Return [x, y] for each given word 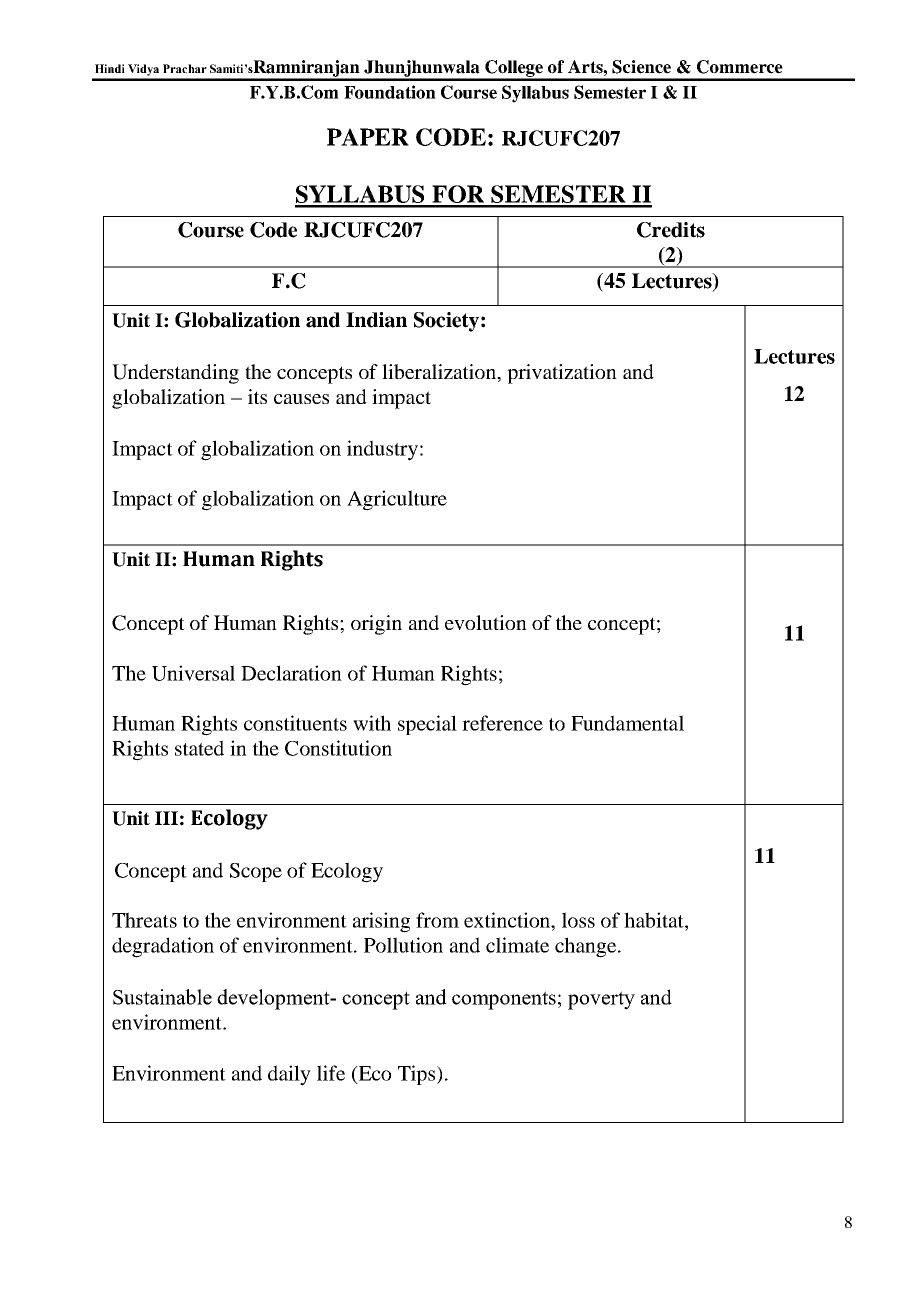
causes [301, 399]
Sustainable [162, 997]
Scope [256, 872]
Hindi [110, 68]
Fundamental [627, 723]
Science [641, 67]
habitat [655, 920]
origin [376, 625]
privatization [562, 374]
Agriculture [397, 500]
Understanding [175, 374]
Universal [193, 673]
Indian [376, 320]
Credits [671, 230]
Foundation [390, 92]
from [437, 920]
